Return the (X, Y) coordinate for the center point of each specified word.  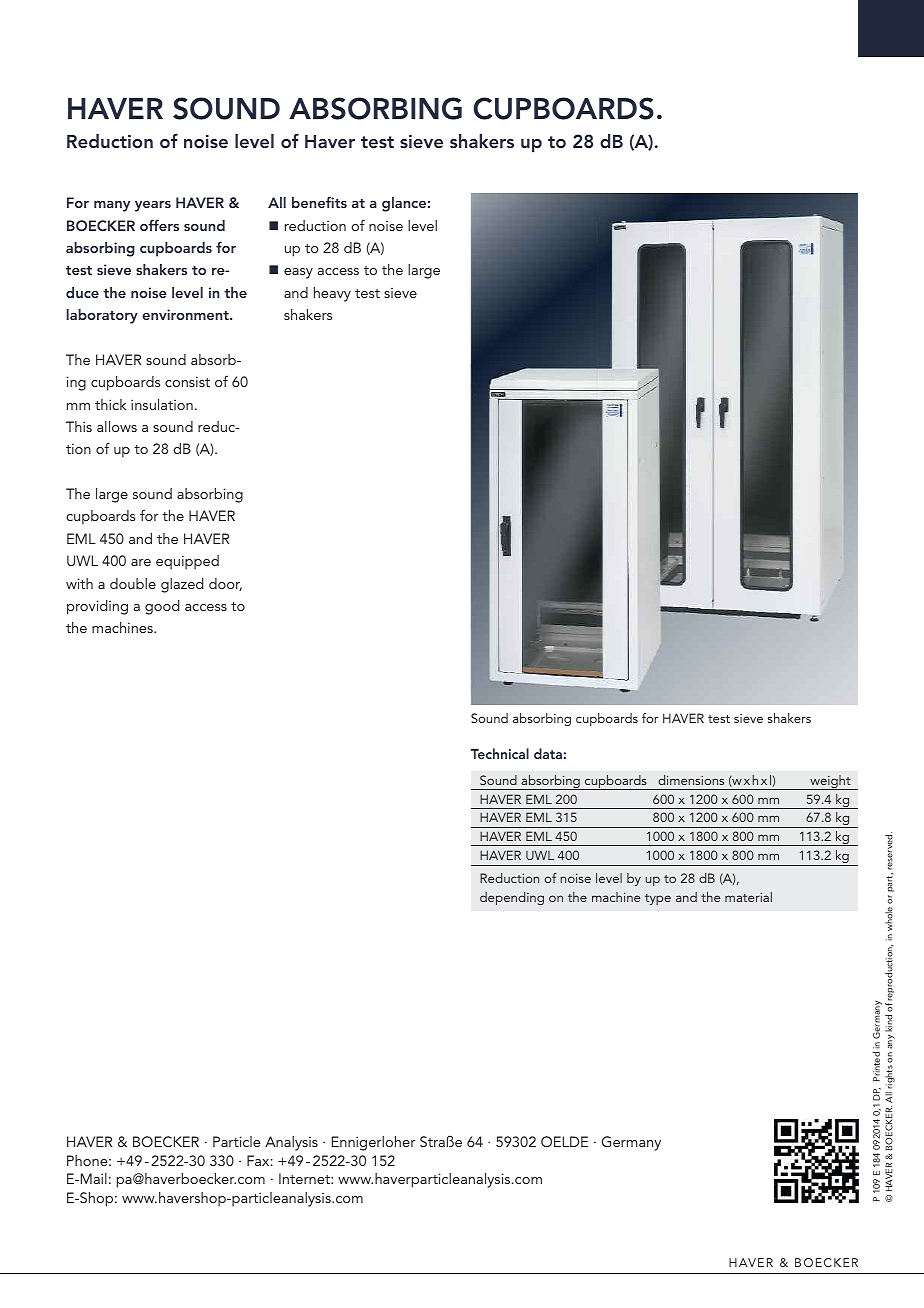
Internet (305, 1178)
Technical (500, 753)
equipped (187, 562)
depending (512, 898)
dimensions (691, 780)
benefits (319, 202)
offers (159, 225)
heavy (332, 294)
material (748, 897)
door (225, 584)
